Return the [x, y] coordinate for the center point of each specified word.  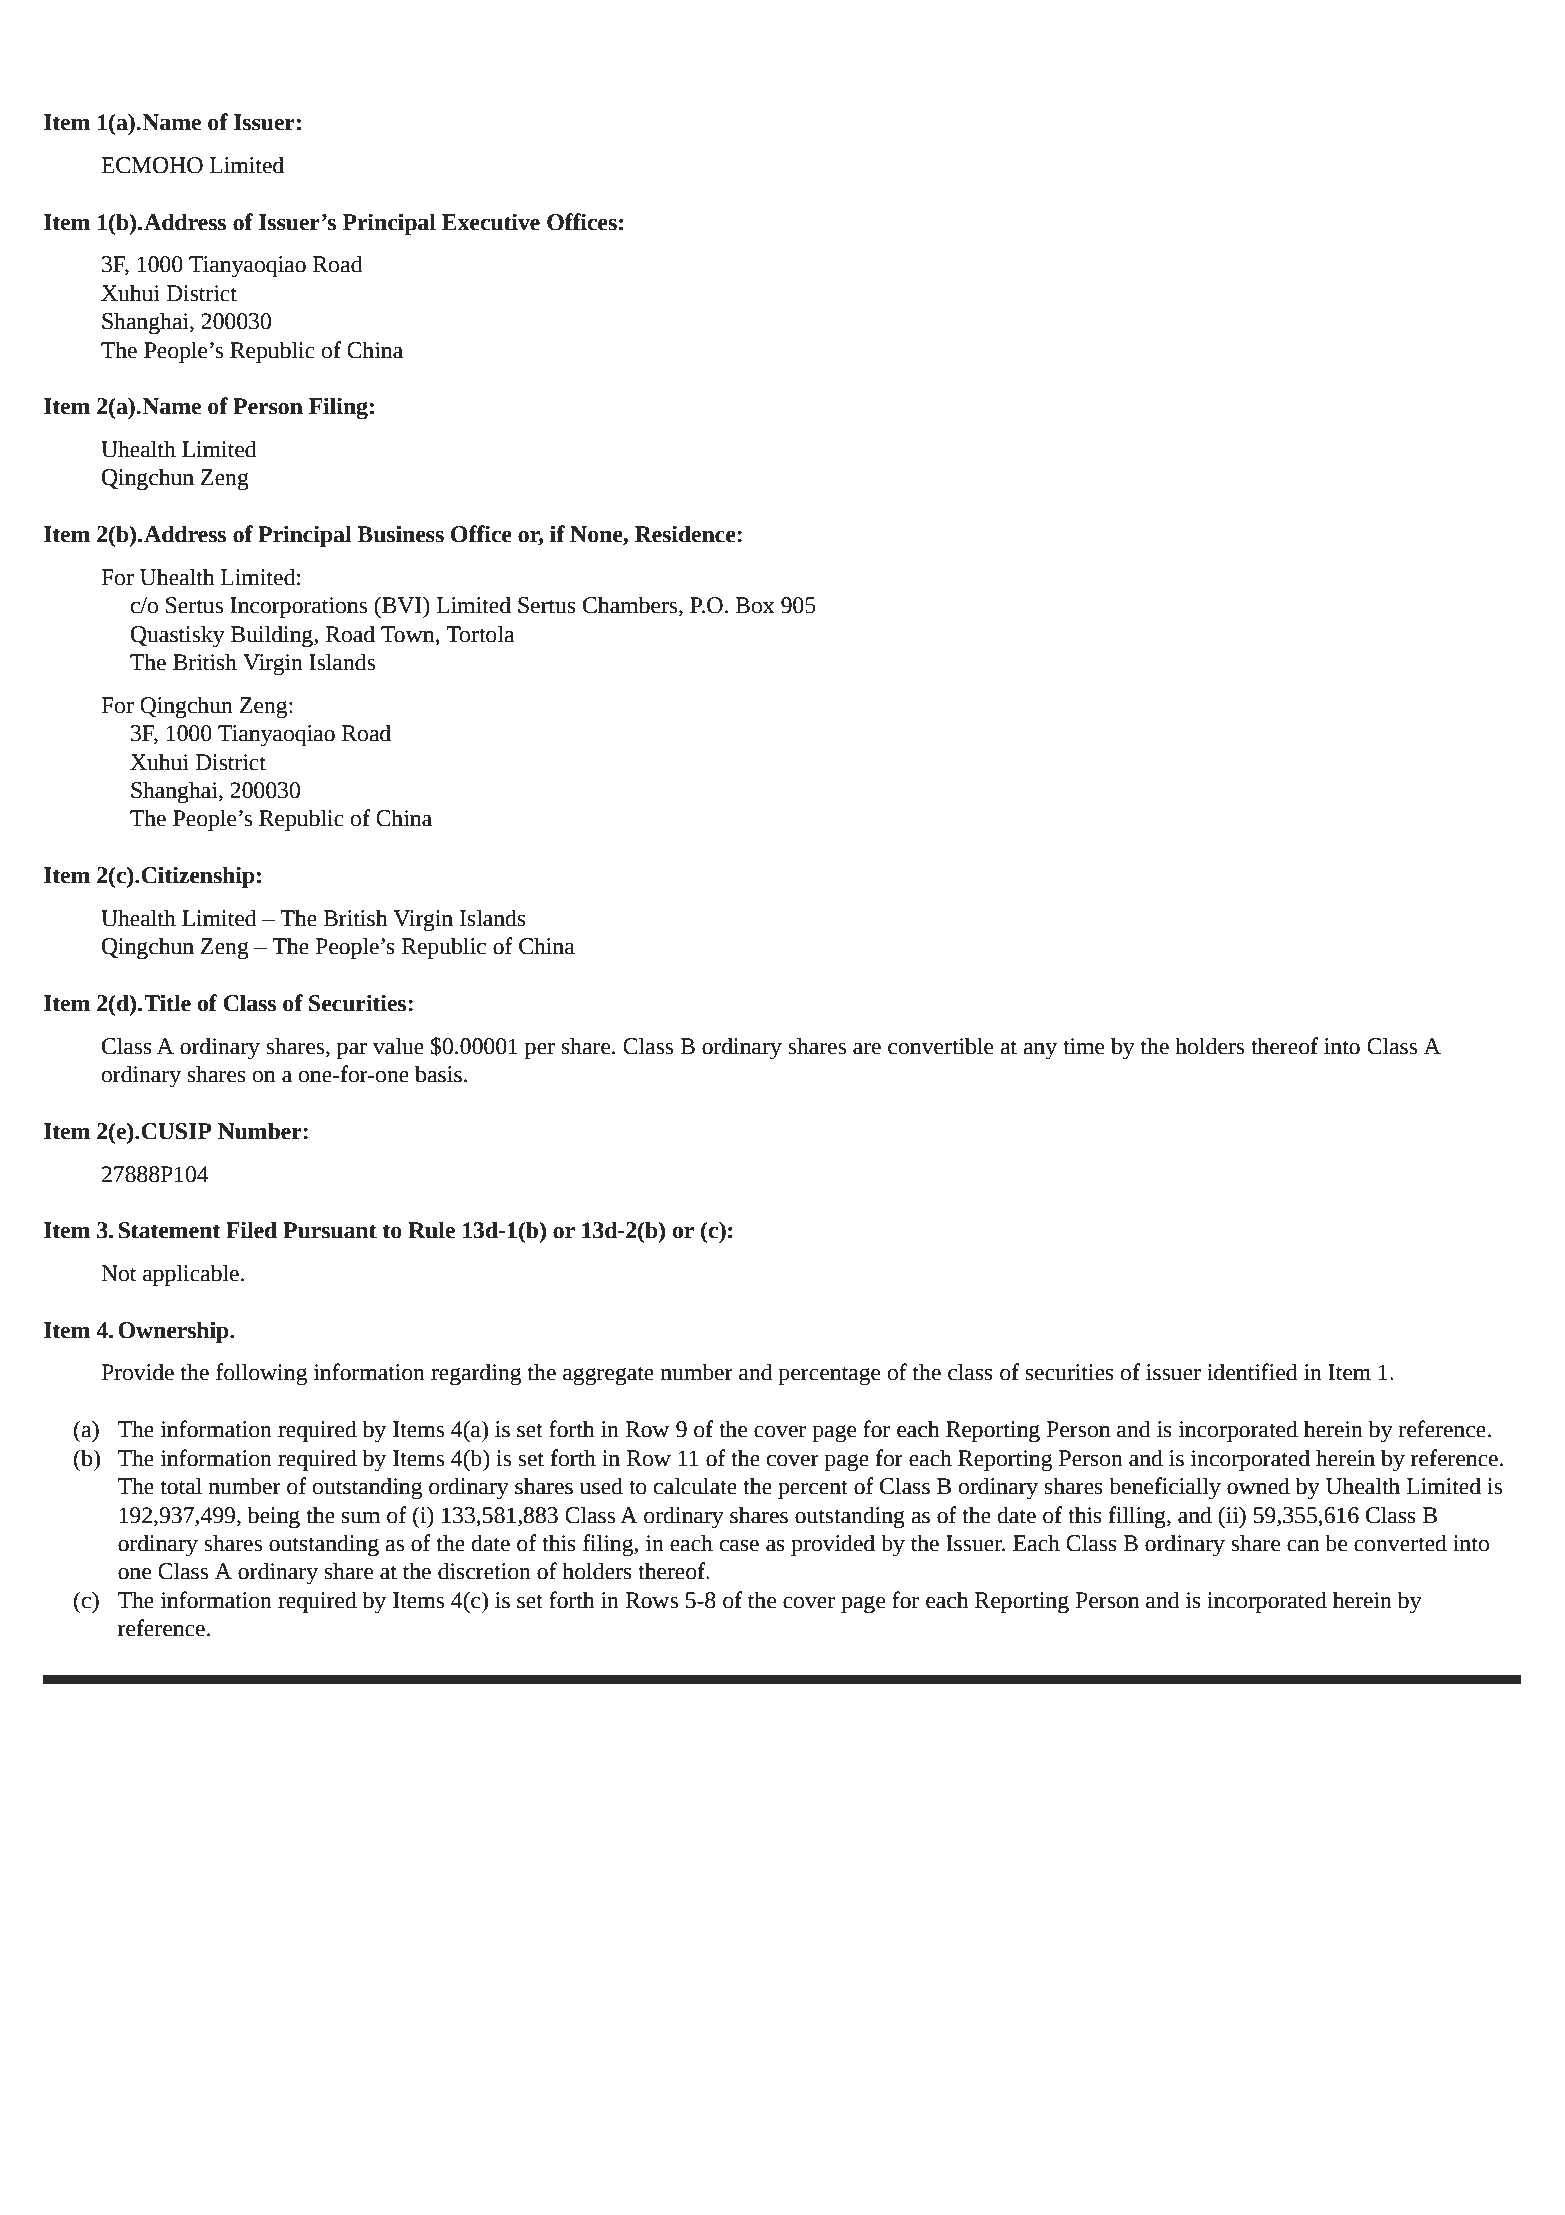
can [1303, 1546]
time [1083, 1046]
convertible [940, 1046]
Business [400, 534]
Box [755, 605]
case [739, 1546]
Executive [491, 222]
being [273, 1517]
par [352, 1051]
